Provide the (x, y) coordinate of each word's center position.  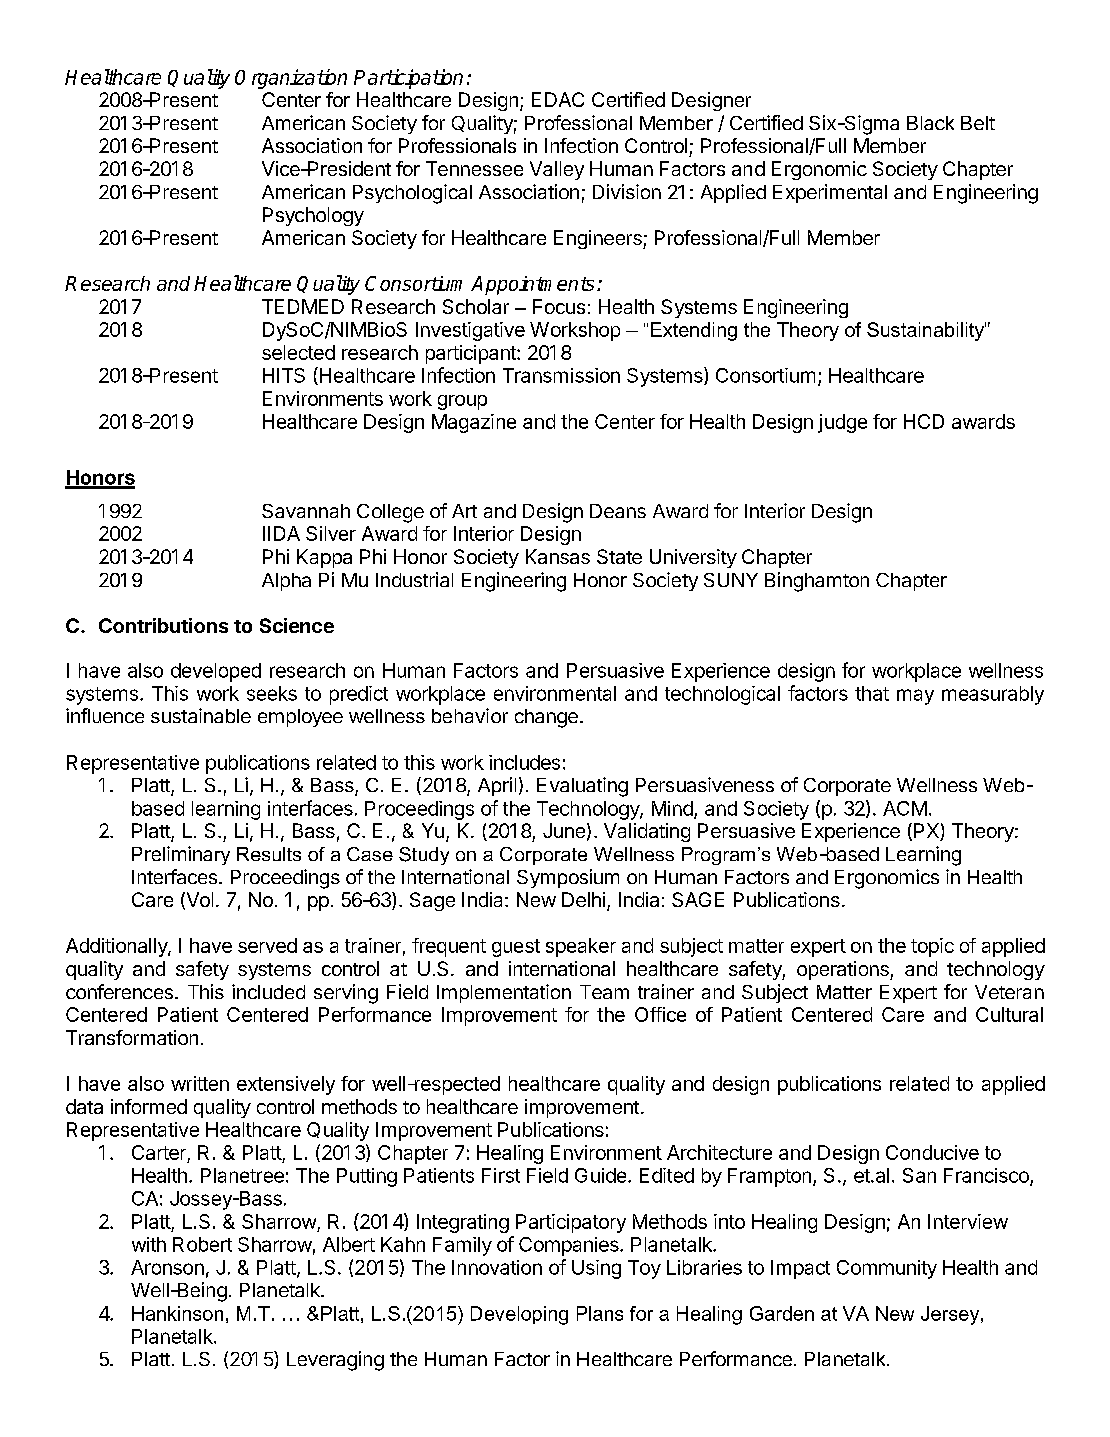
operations (844, 970)
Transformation (132, 1037)
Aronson (167, 1267)
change (546, 718)
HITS (284, 375)
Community (887, 1269)
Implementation (504, 993)
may (915, 697)
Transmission (561, 375)
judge (842, 423)
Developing (519, 1315)
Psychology (313, 216)
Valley (557, 170)
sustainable (201, 715)
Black (930, 123)
